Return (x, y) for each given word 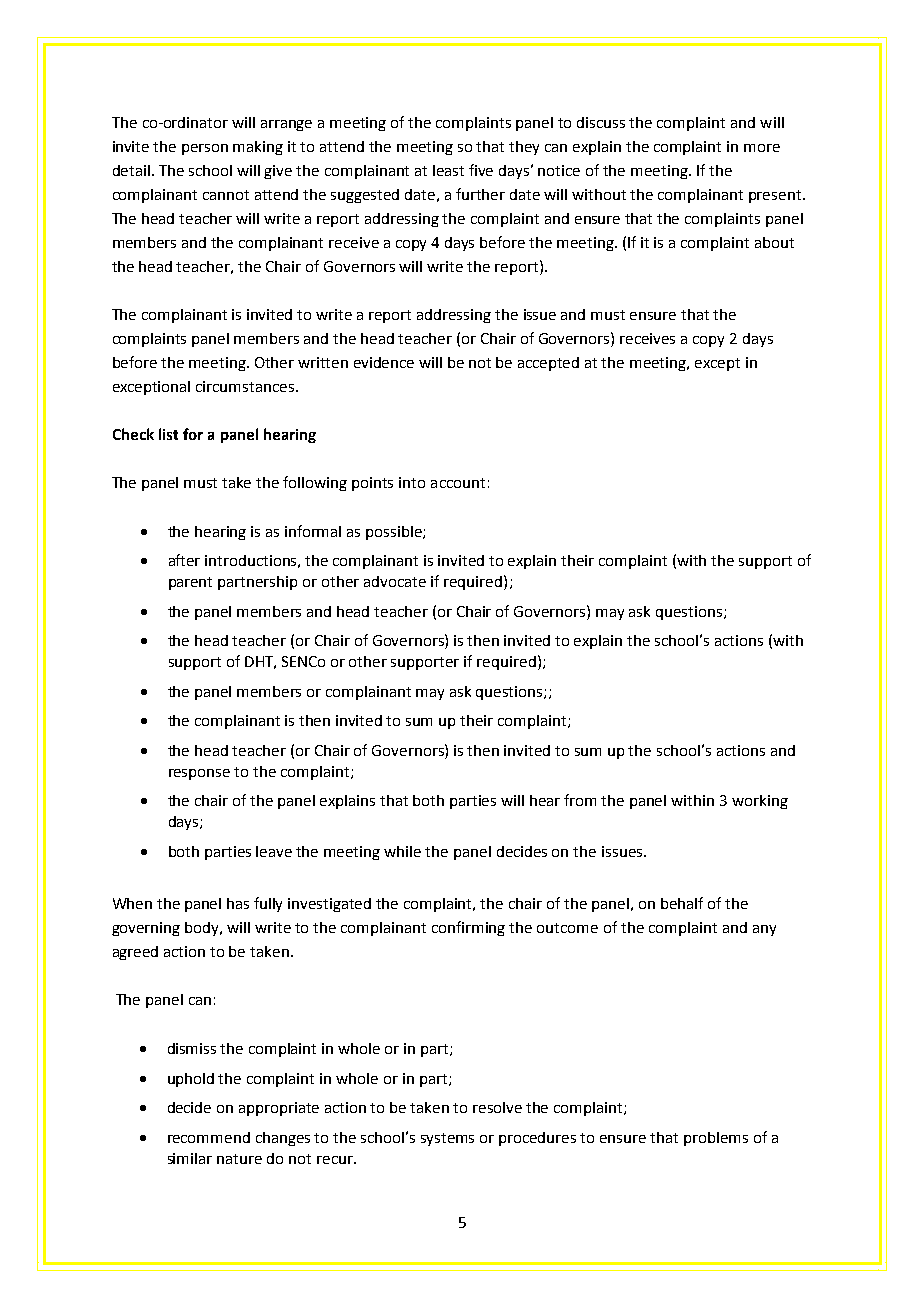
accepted (548, 364)
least (448, 170)
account (458, 483)
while (402, 851)
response (199, 774)
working (760, 802)
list (168, 434)
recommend (209, 1137)
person (205, 149)
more (762, 148)
